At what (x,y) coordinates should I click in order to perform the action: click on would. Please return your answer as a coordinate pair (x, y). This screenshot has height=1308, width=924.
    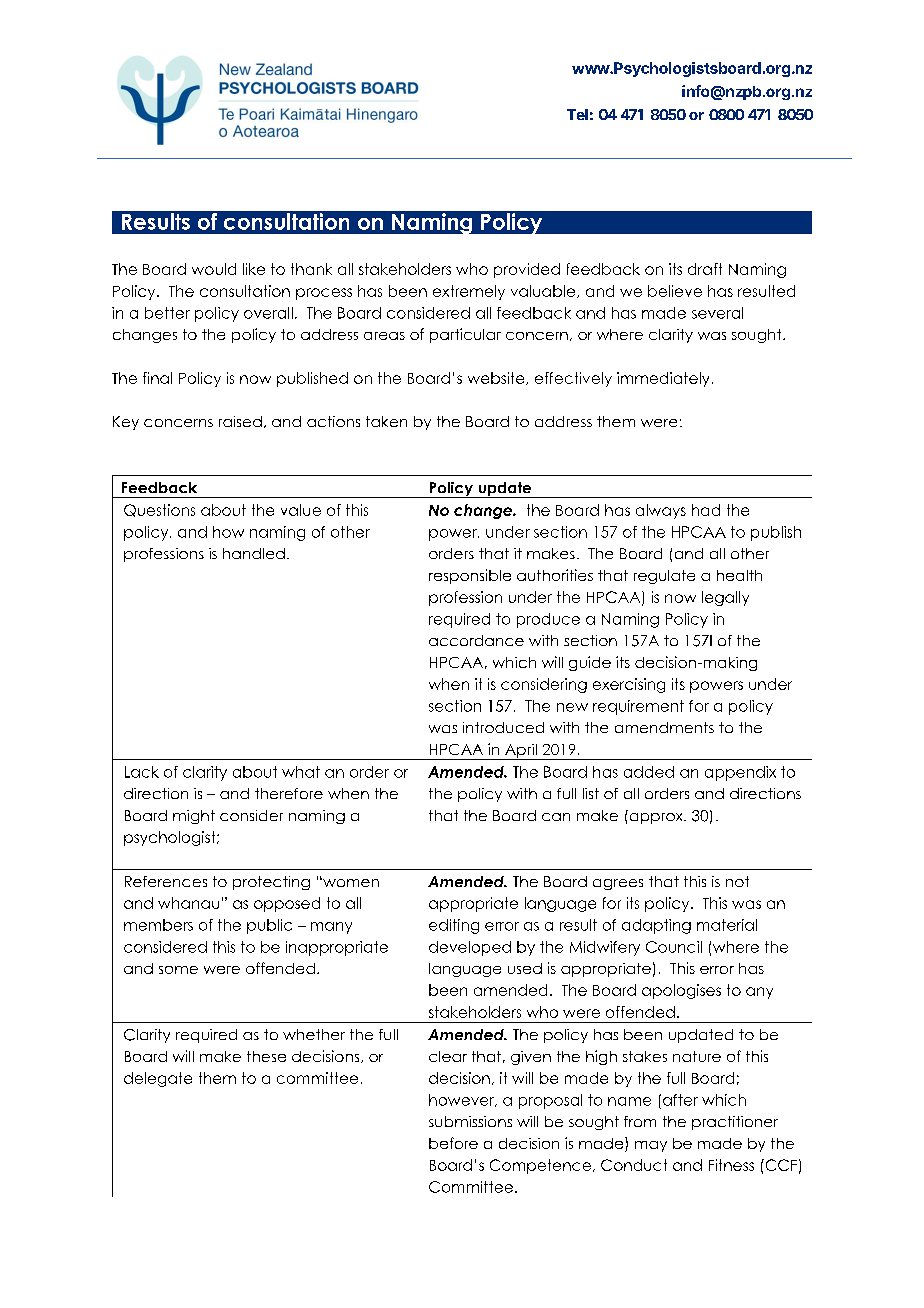
    Looking at the image, I should click on (214, 269).
